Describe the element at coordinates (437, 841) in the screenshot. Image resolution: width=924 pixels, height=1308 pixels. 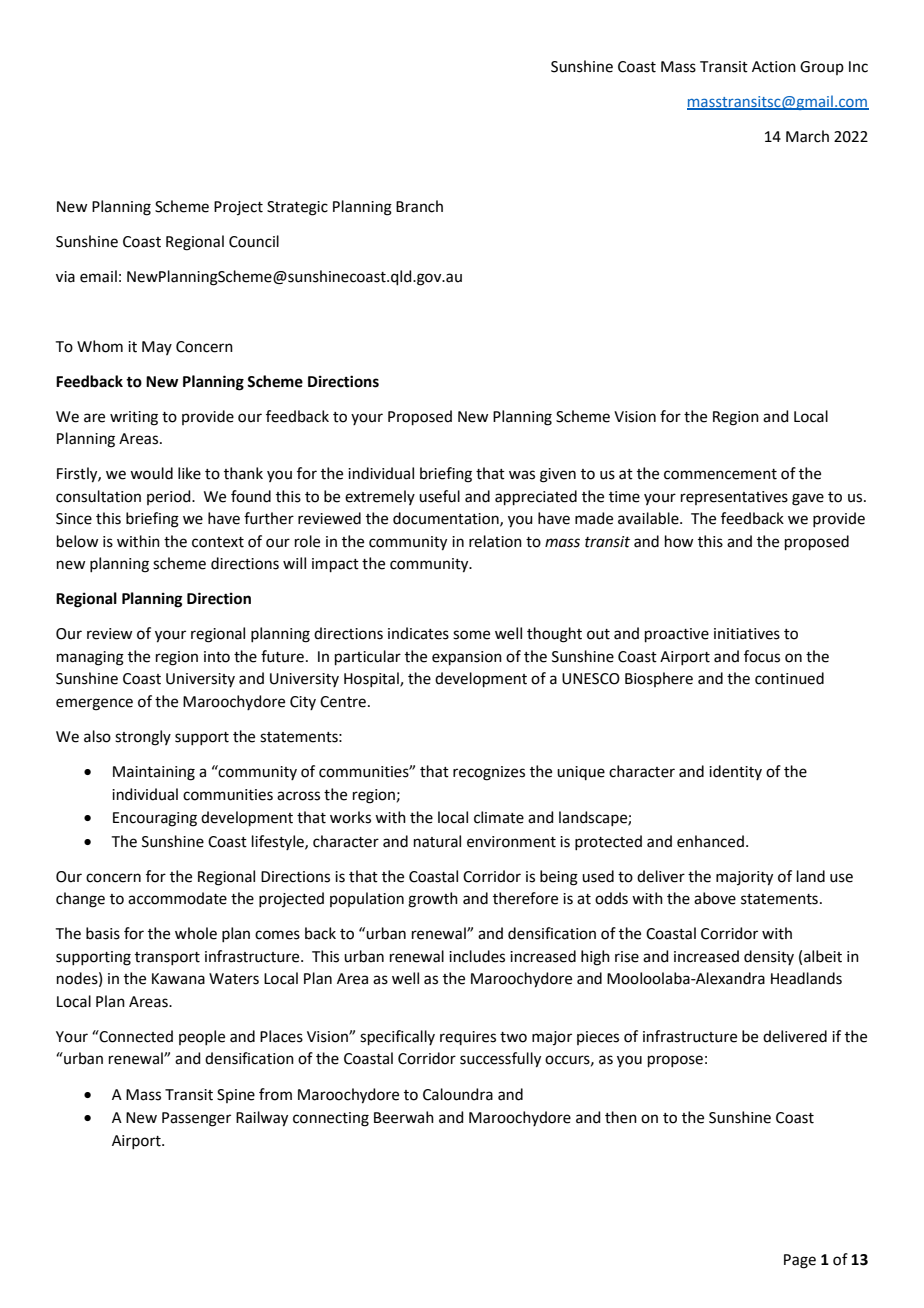
I see `natural` at that location.
